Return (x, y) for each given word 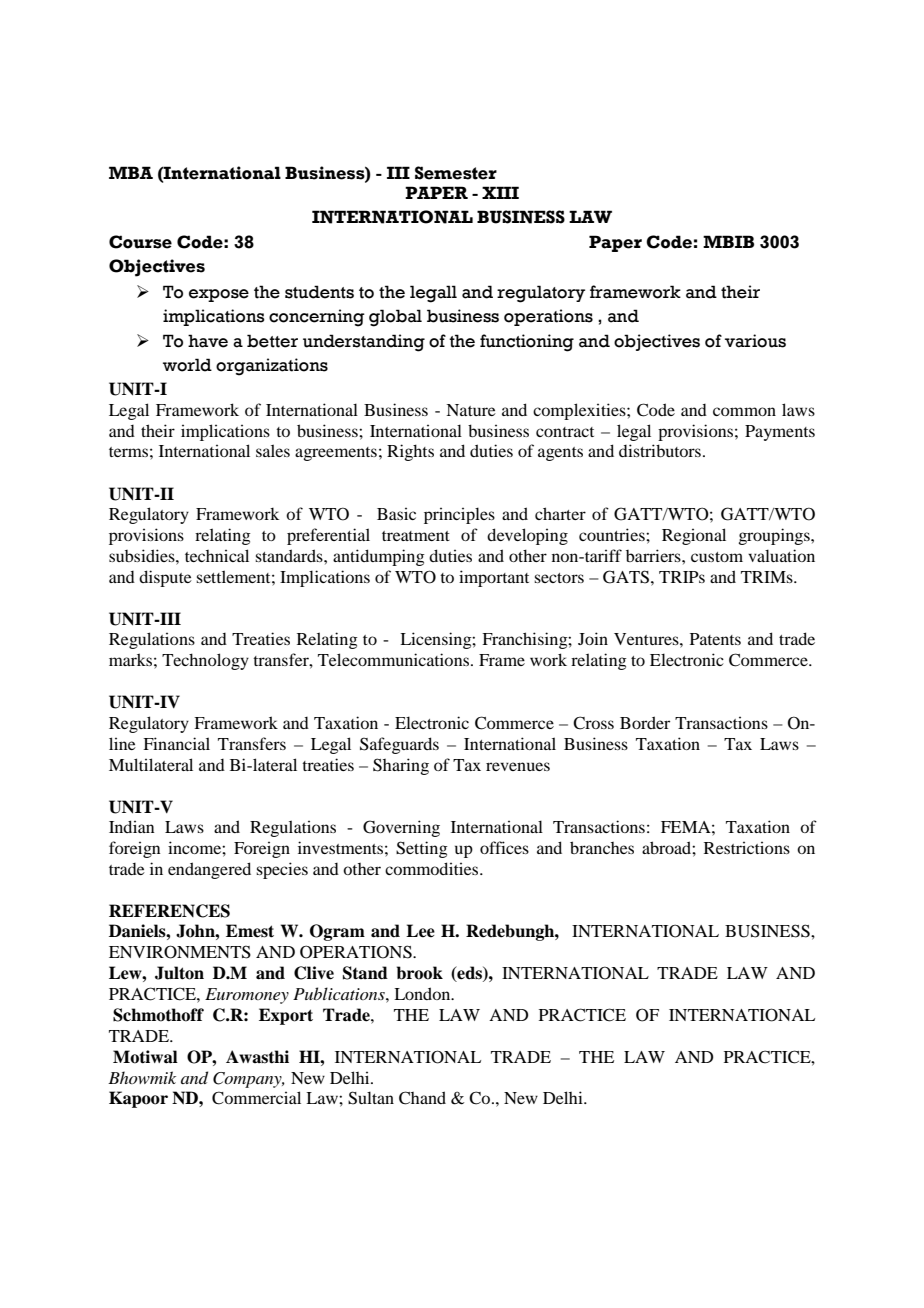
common (744, 411)
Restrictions (747, 847)
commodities (433, 868)
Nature (471, 410)
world (187, 365)
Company (248, 1080)
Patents (715, 639)
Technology (205, 661)
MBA (131, 172)
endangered (209, 870)
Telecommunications (395, 659)
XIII (500, 192)
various (755, 341)
